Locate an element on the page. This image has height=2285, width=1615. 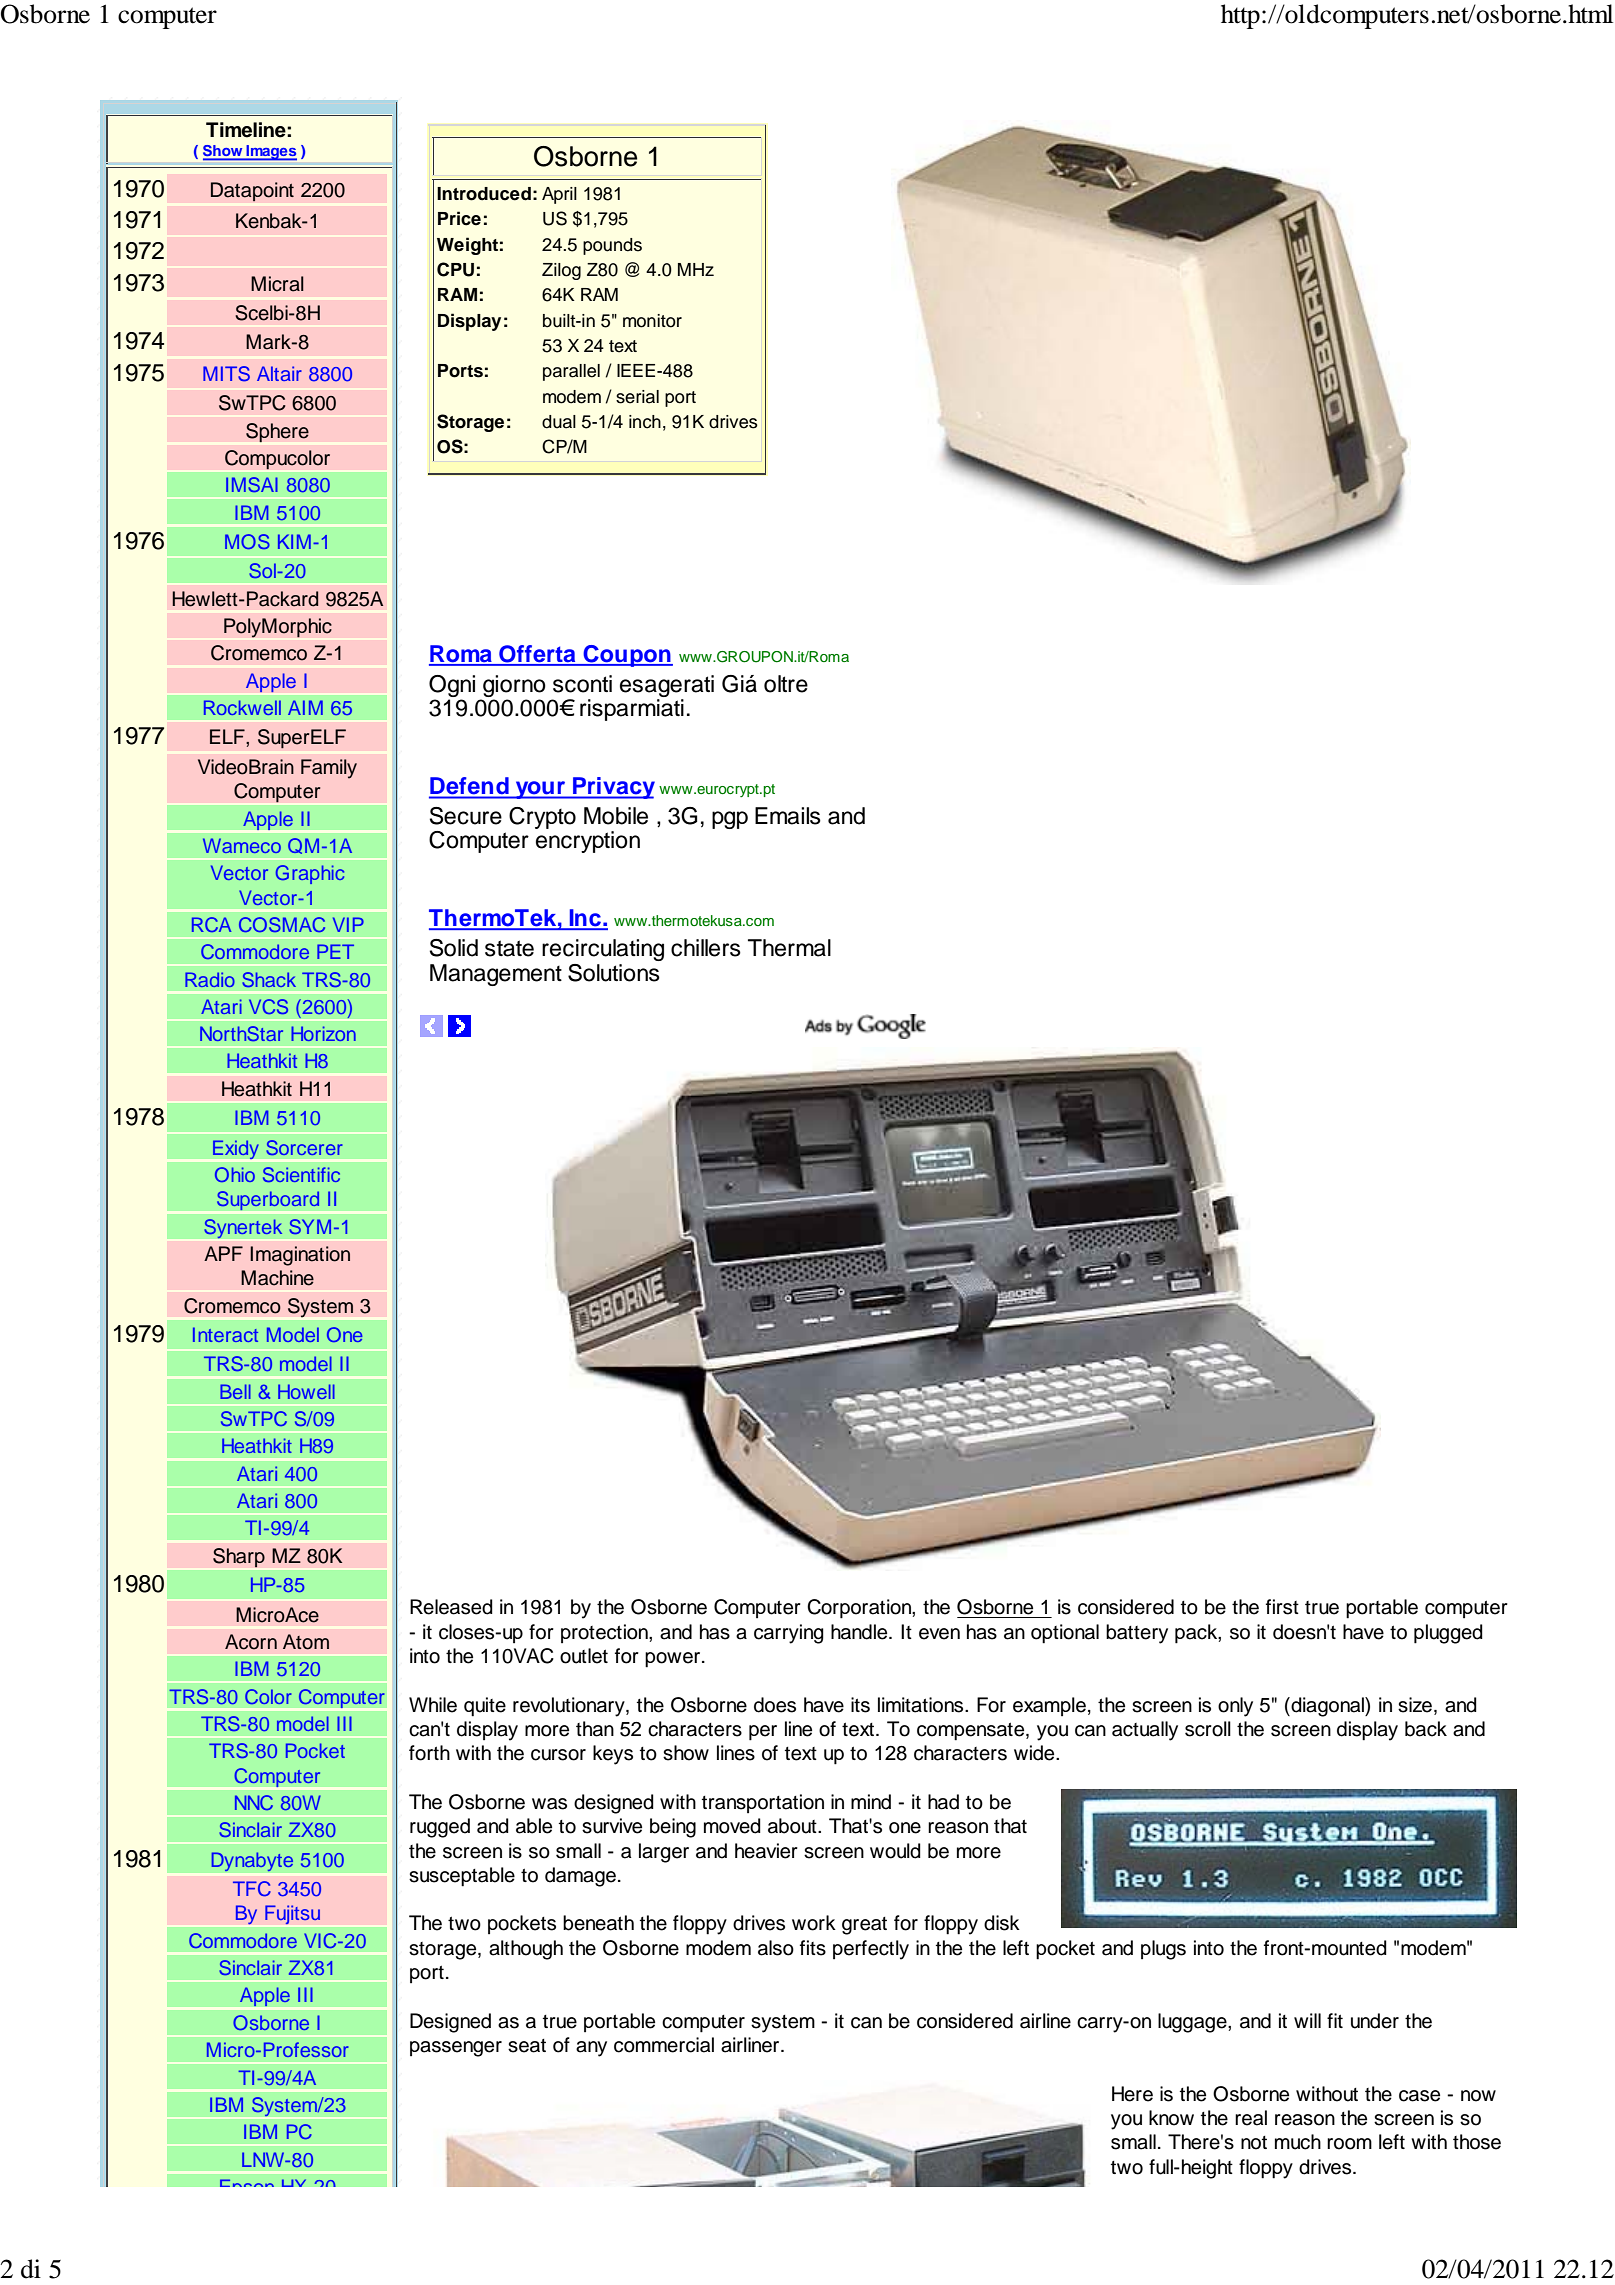
AIM is located at coordinates (305, 707).
